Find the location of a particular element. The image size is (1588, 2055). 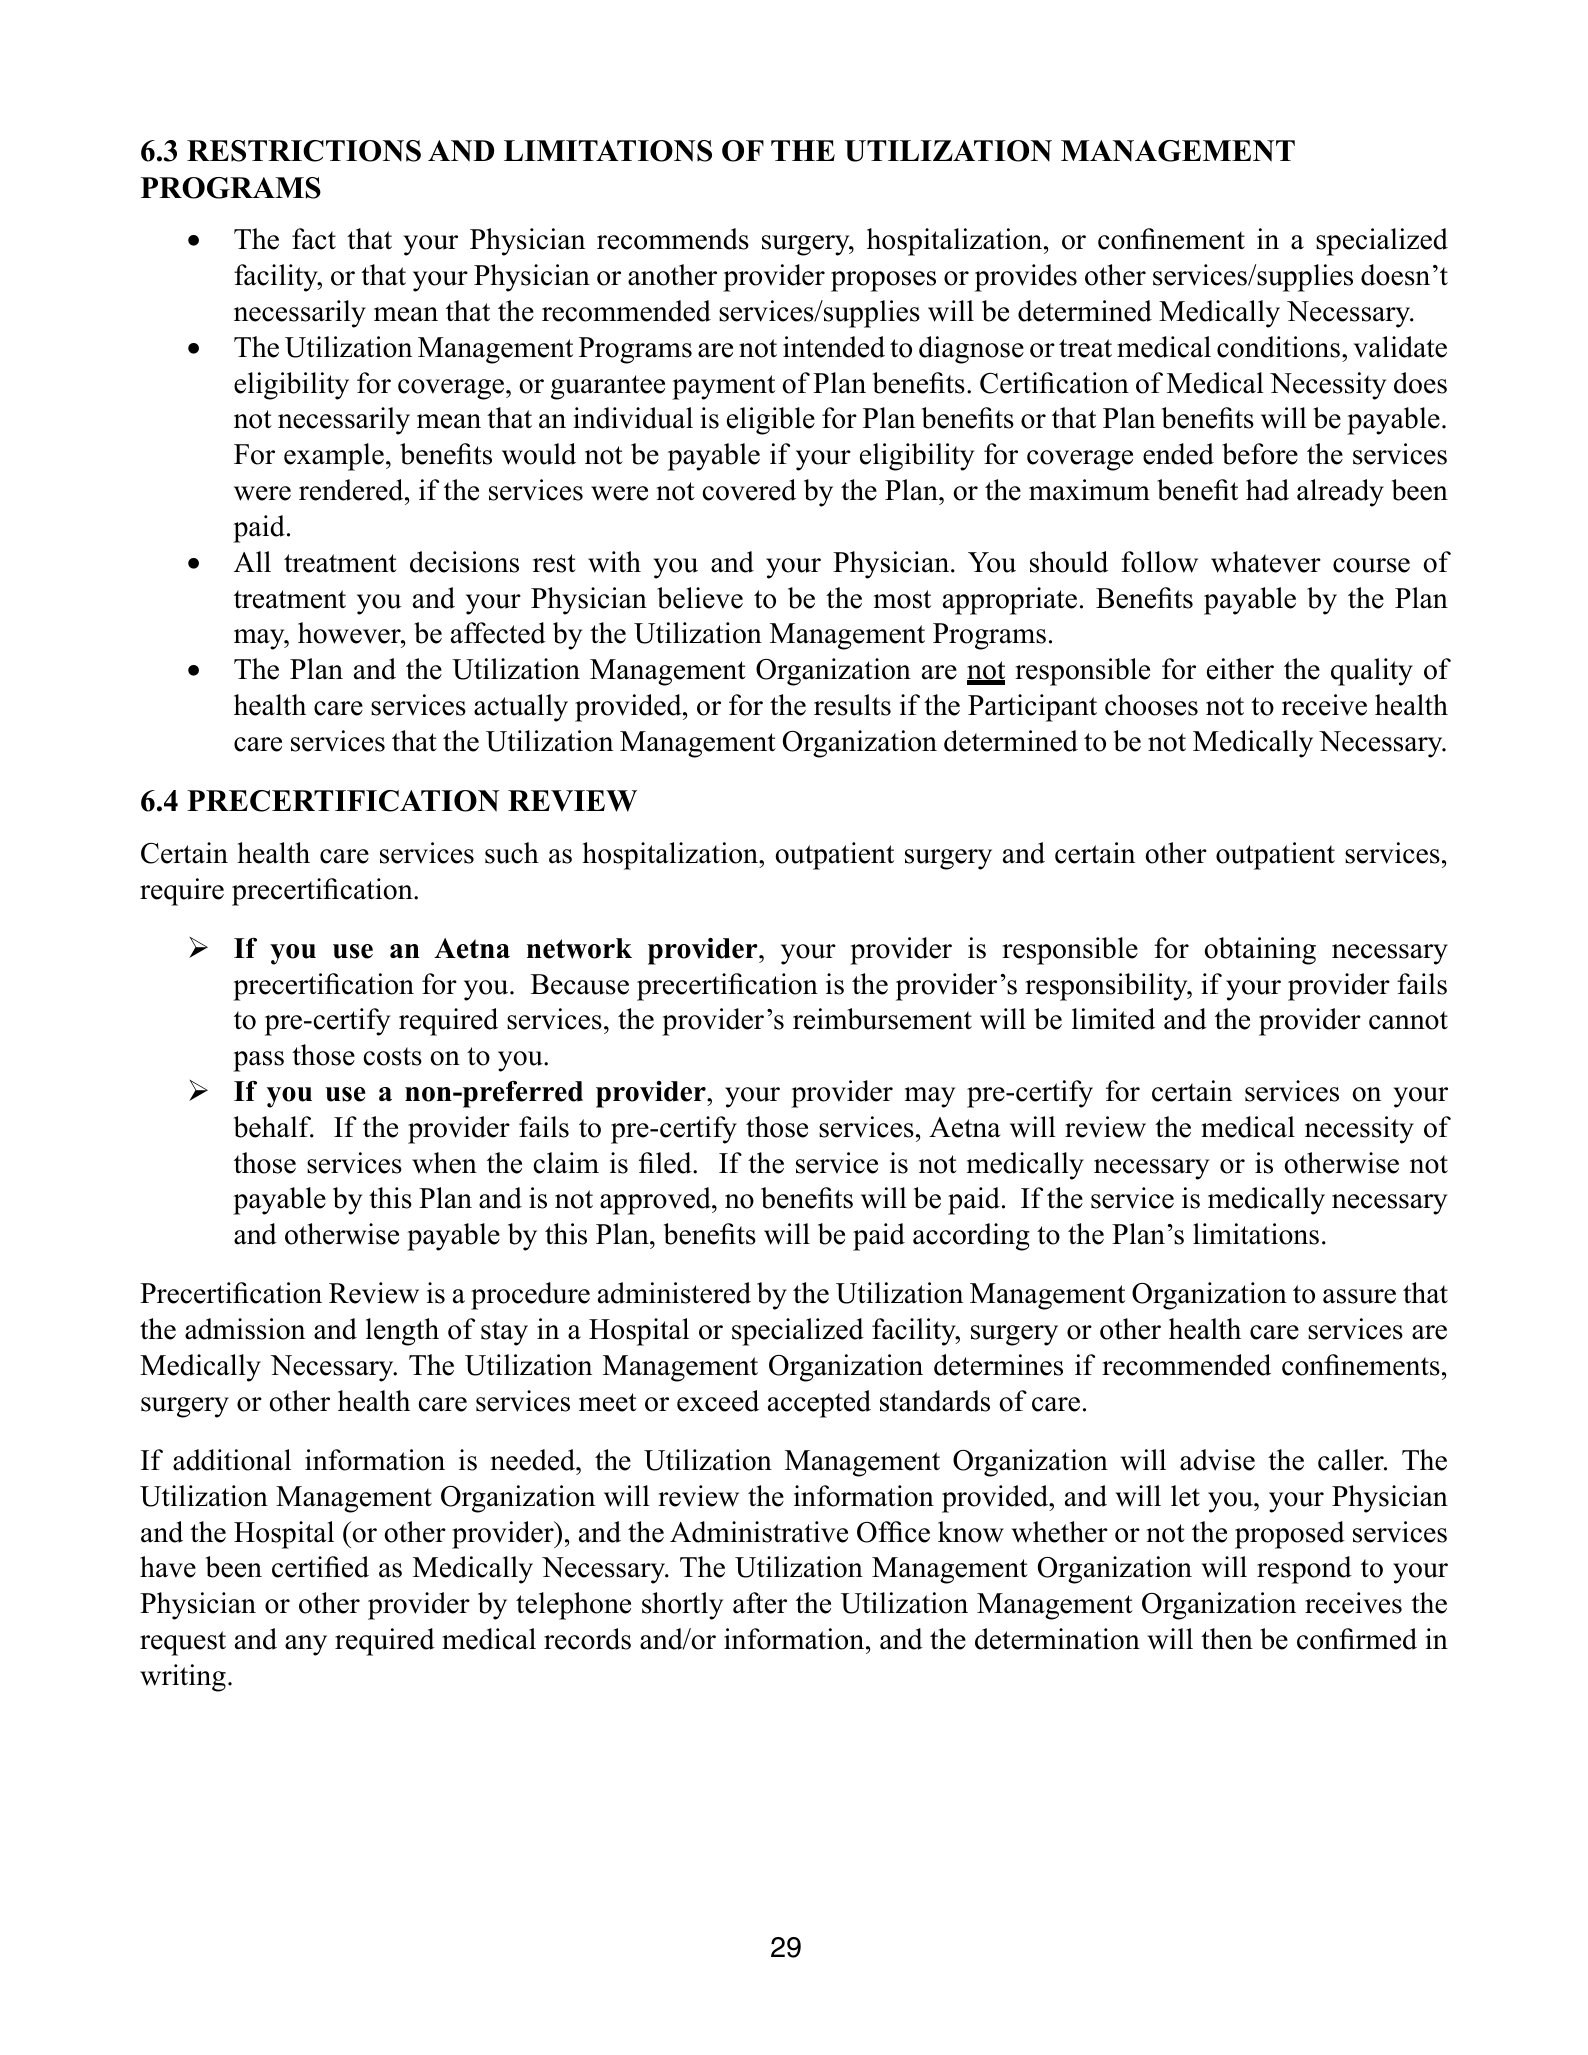

conditions is located at coordinates (1278, 347).
